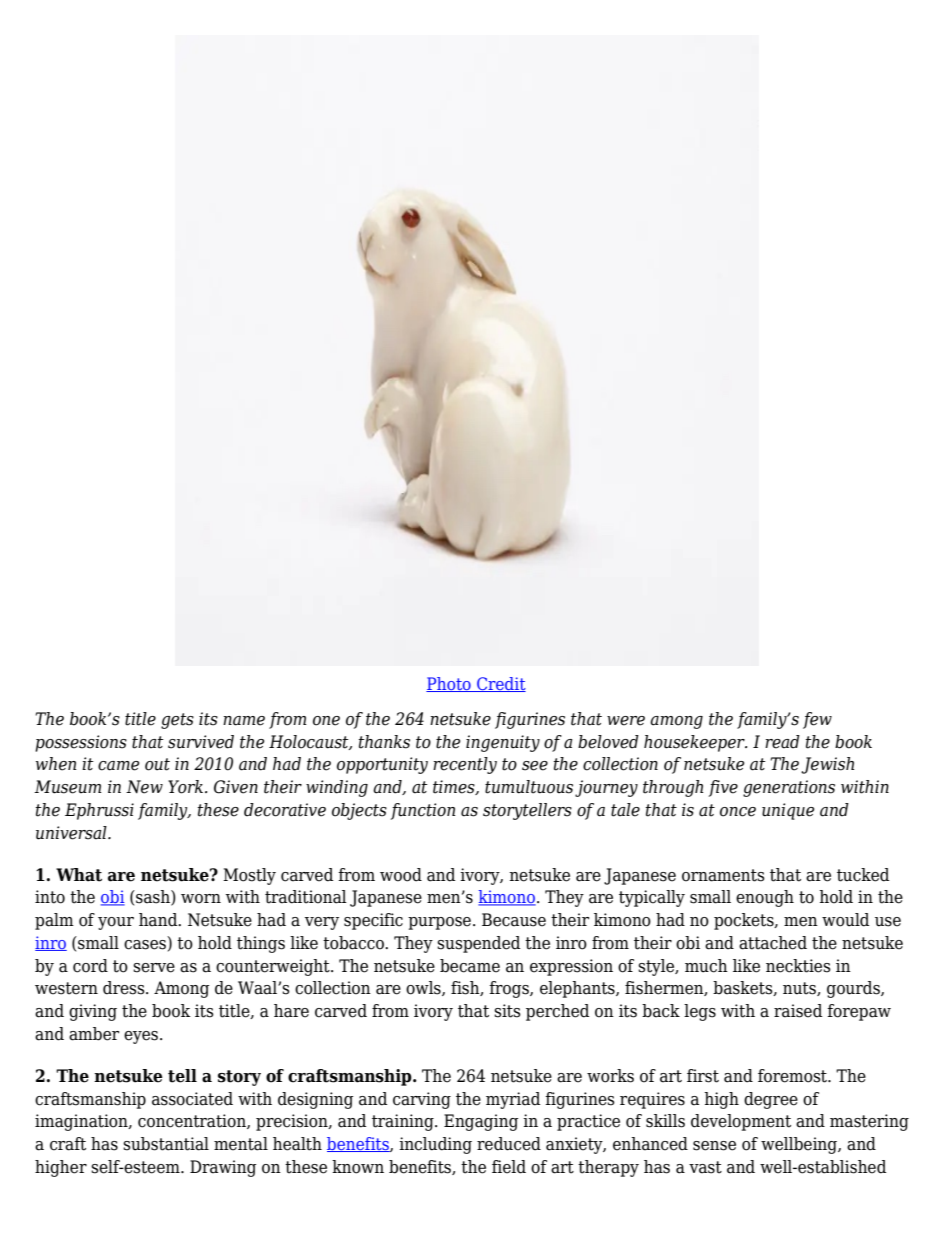 The image size is (952, 1233). Describe the element at coordinates (159, 920) in the screenshot. I see `hand` at that location.
